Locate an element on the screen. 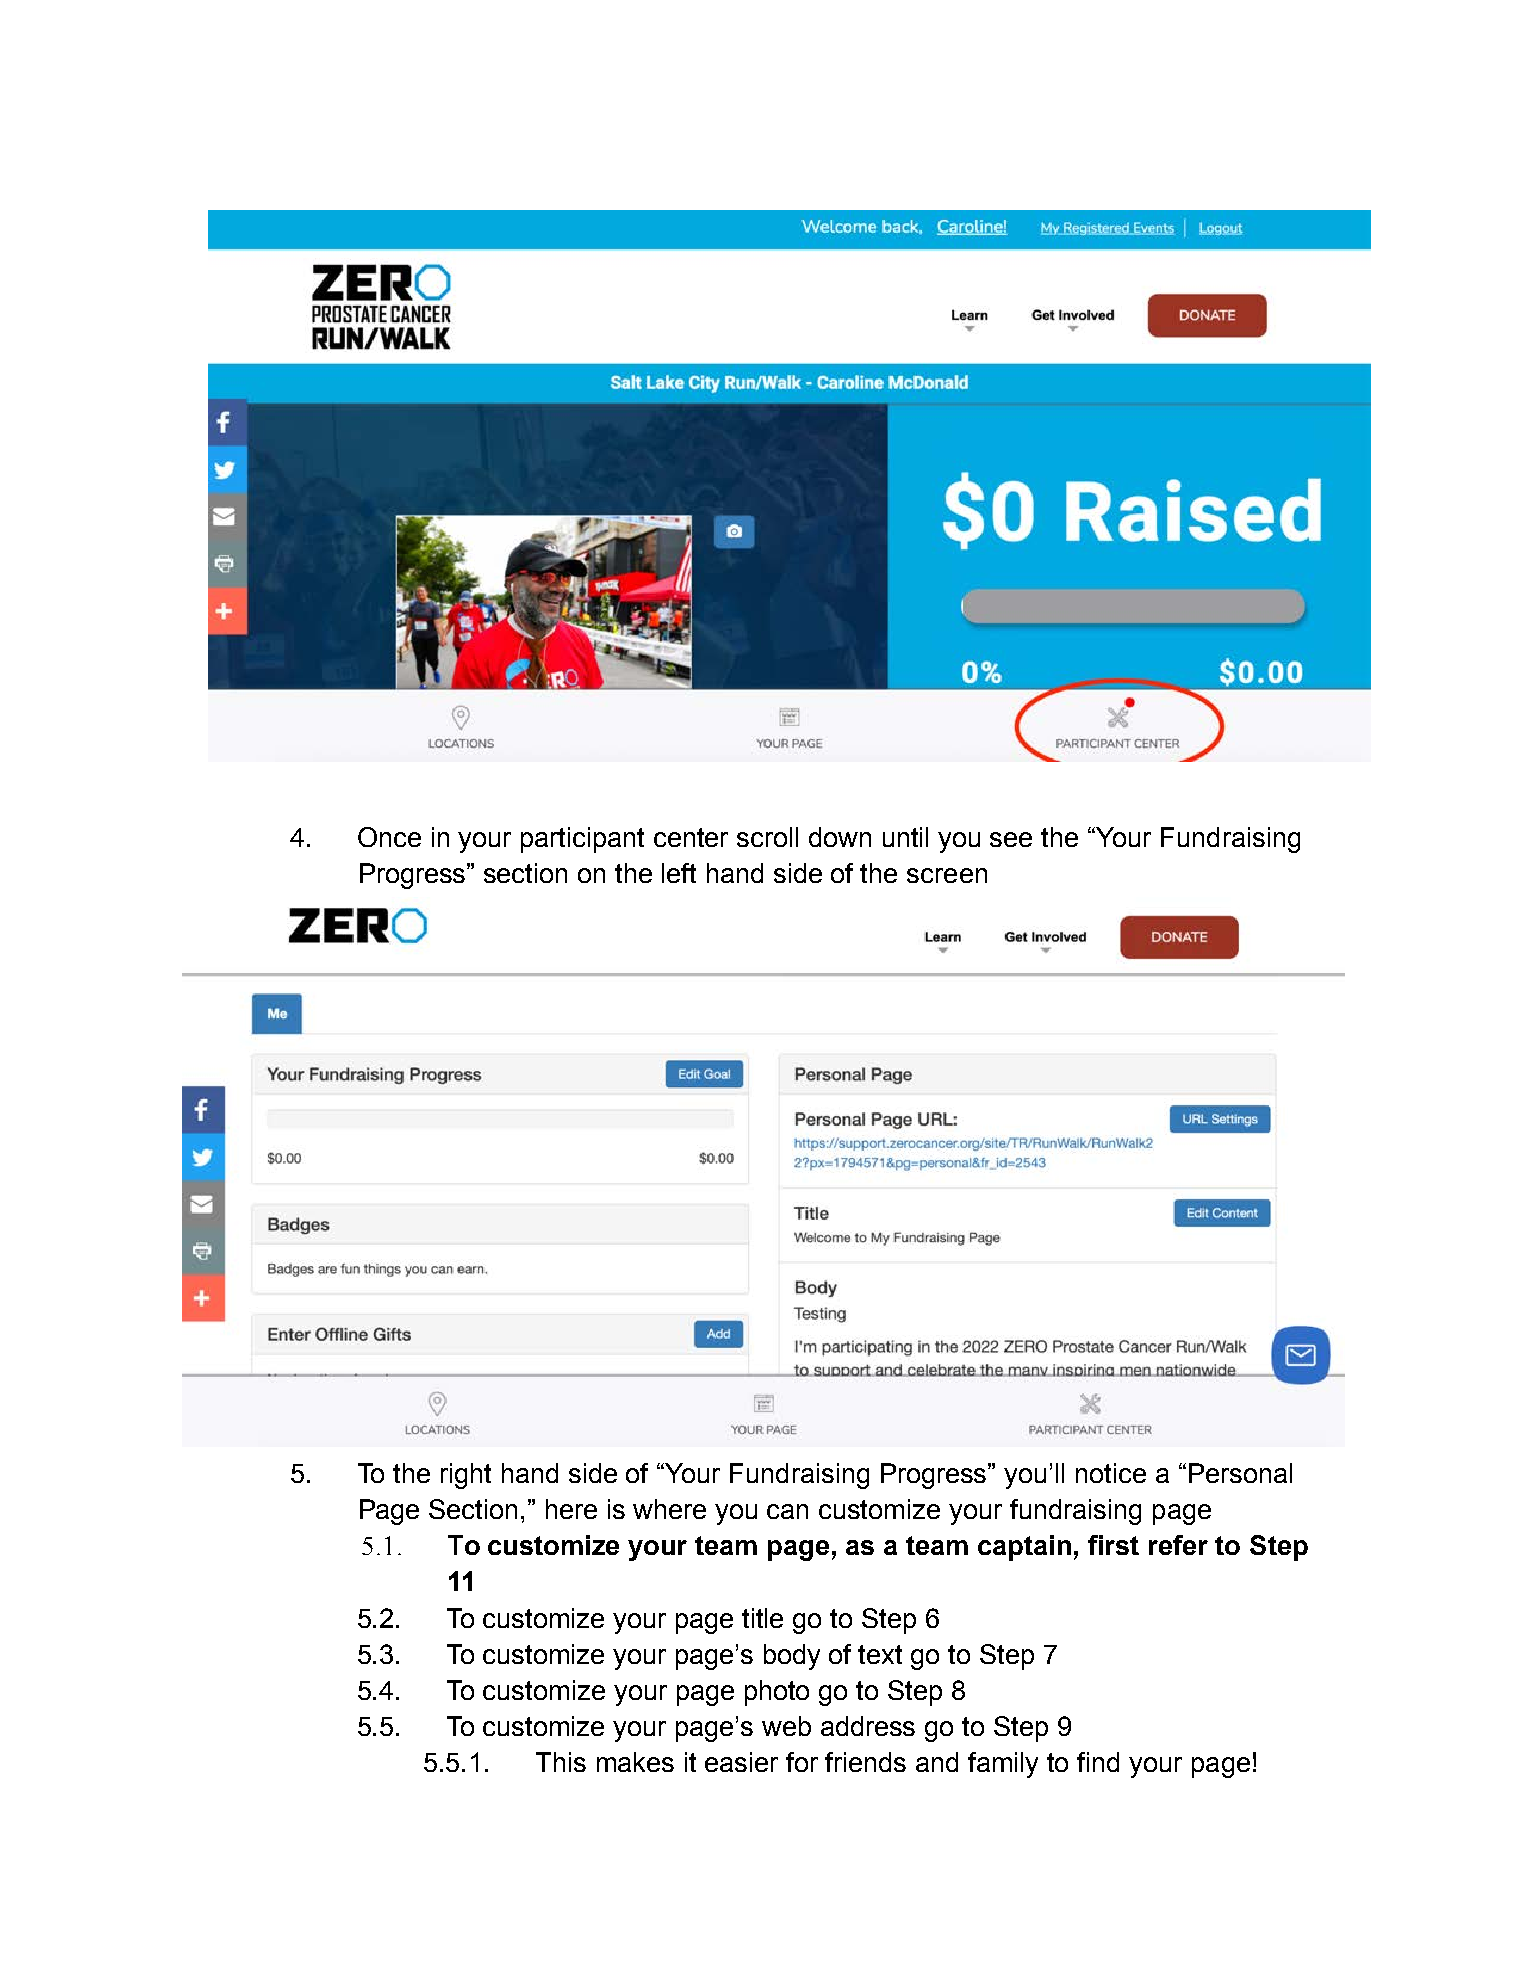  until is located at coordinates (905, 837).
